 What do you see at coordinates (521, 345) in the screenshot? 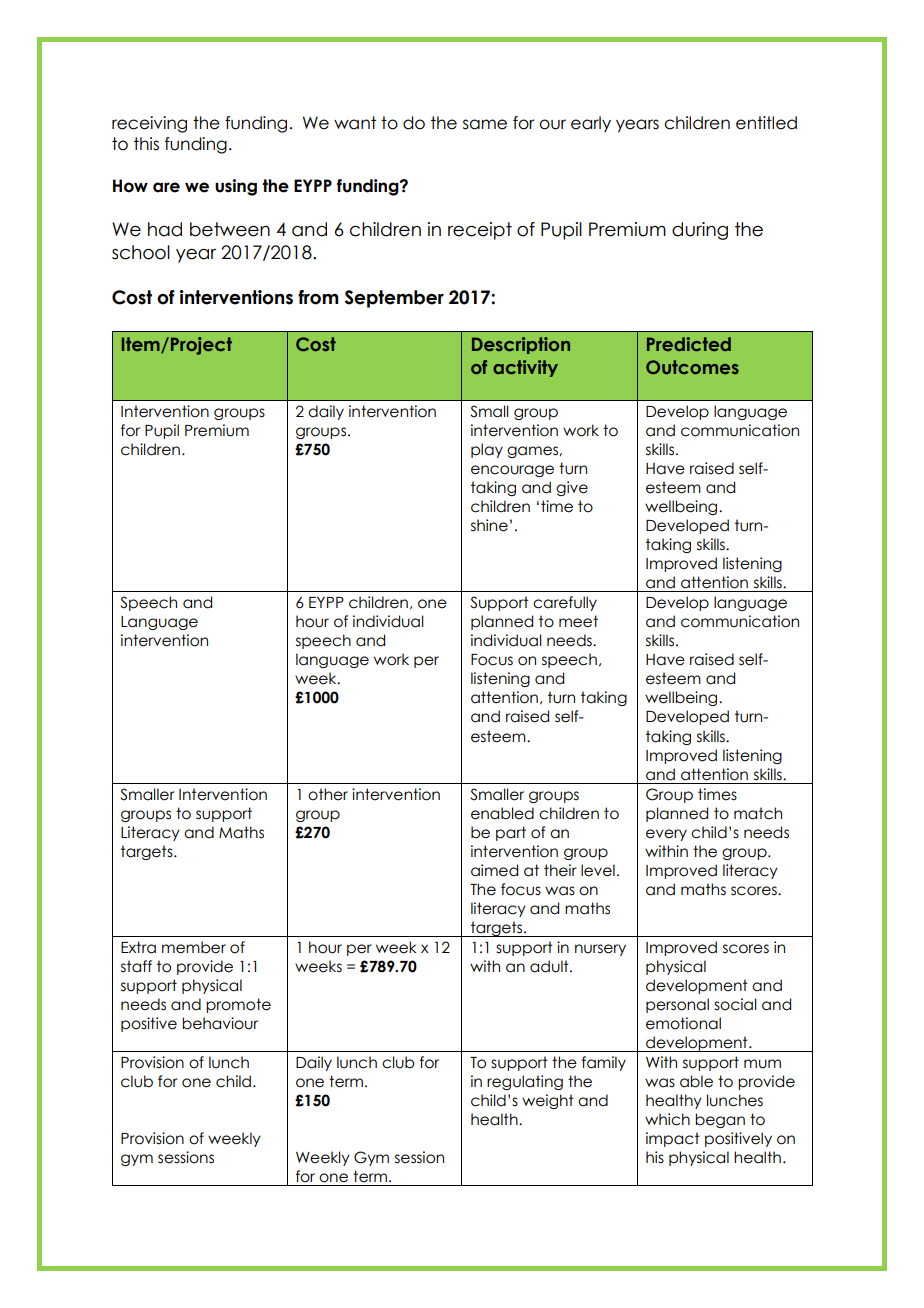
I see `Description` at bounding box center [521, 345].
